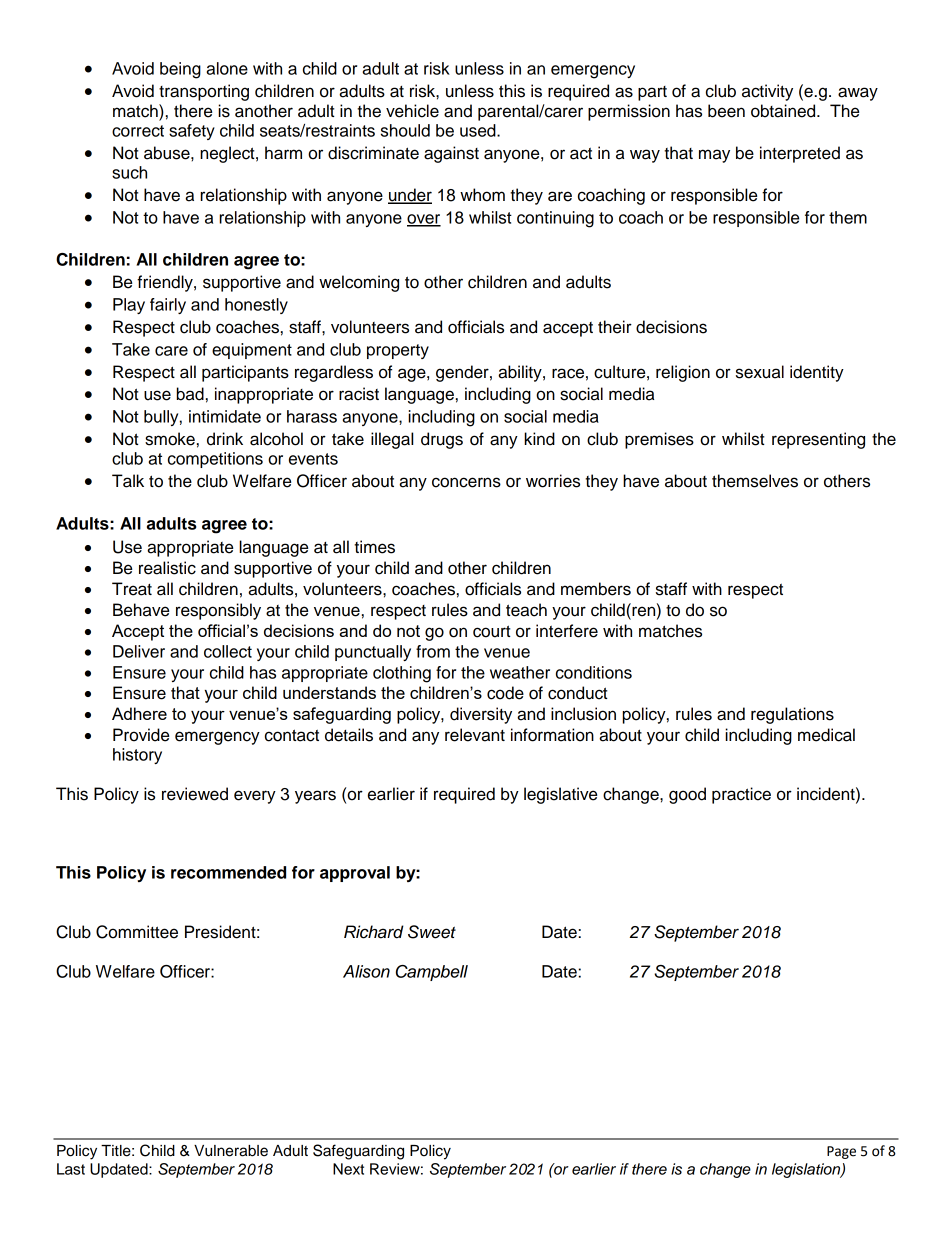 This document has height=1233, width=952. What do you see at coordinates (792, 715) in the document?
I see `regulations` at bounding box center [792, 715].
